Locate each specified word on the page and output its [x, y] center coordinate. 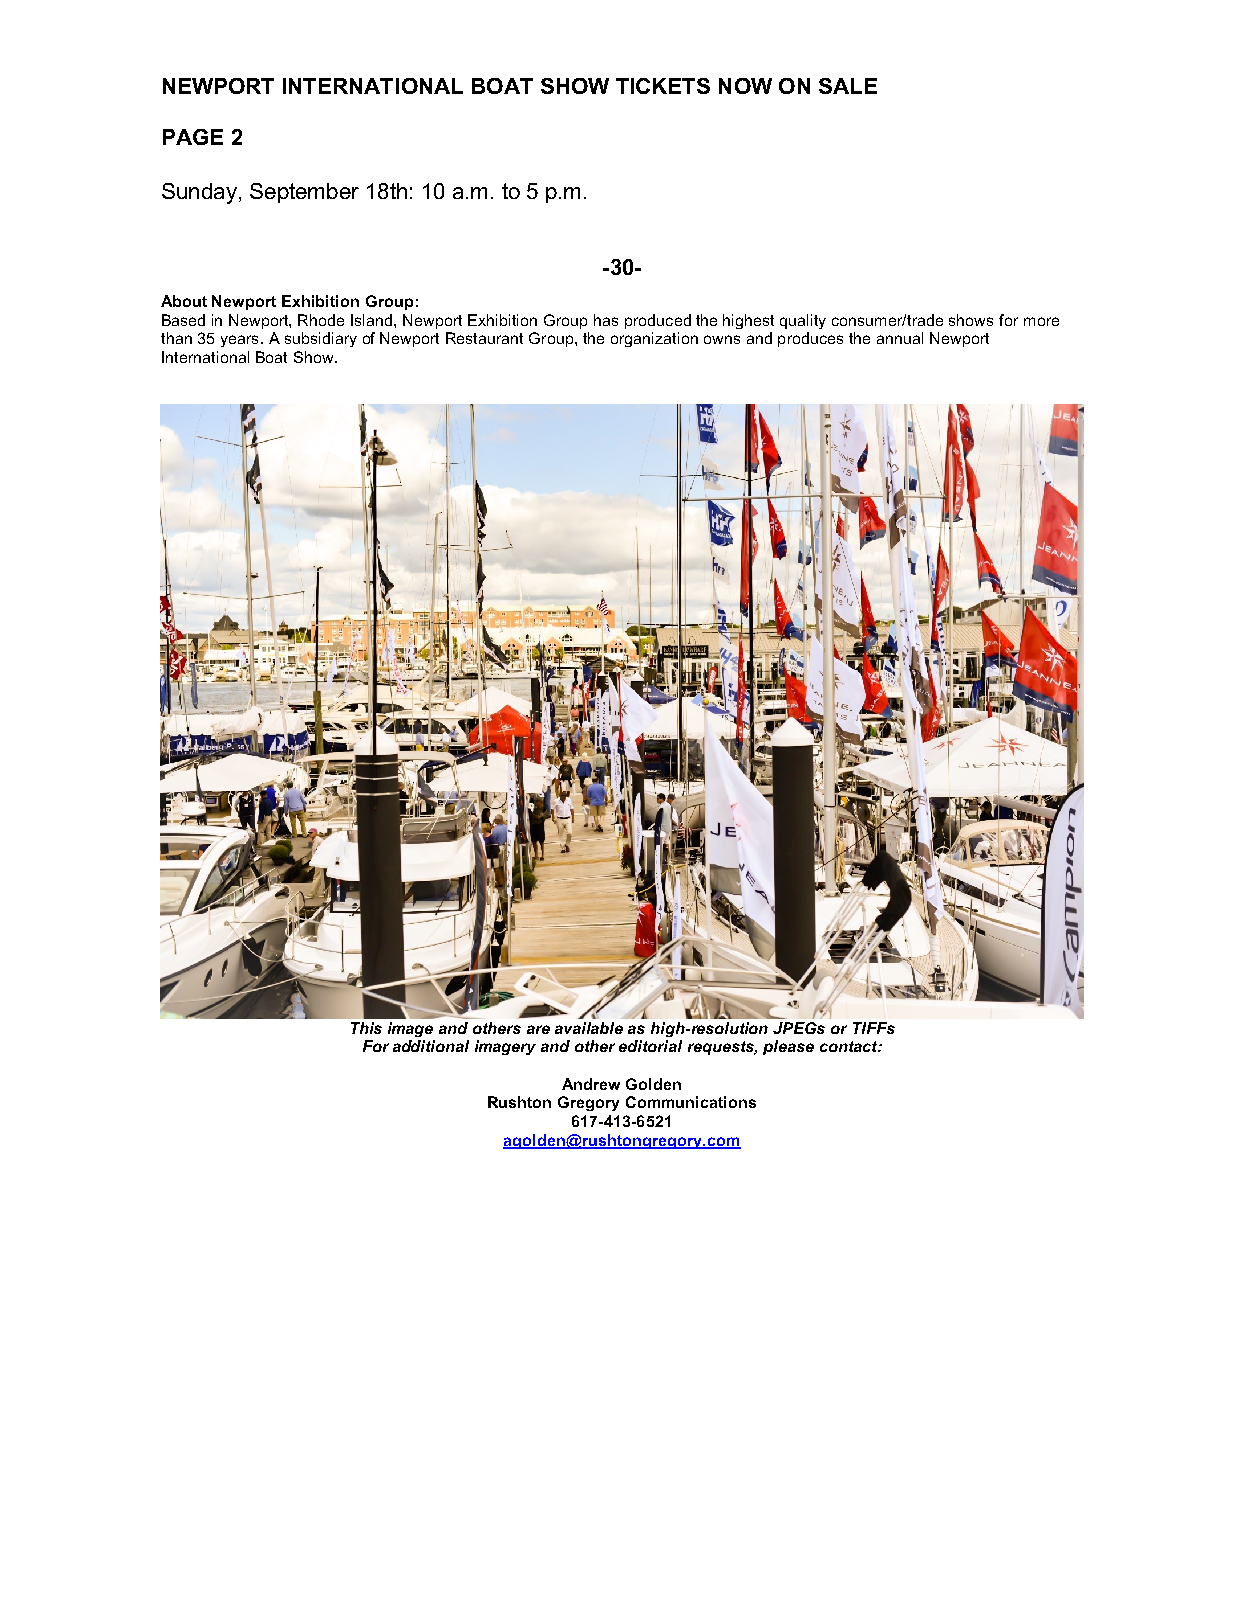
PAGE [193, 137]
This [366, 1028]
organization [654, 339]
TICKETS [663, 86]
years [239, 341]
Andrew [591, 1084]
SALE [848, 86]
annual [900, 338]
